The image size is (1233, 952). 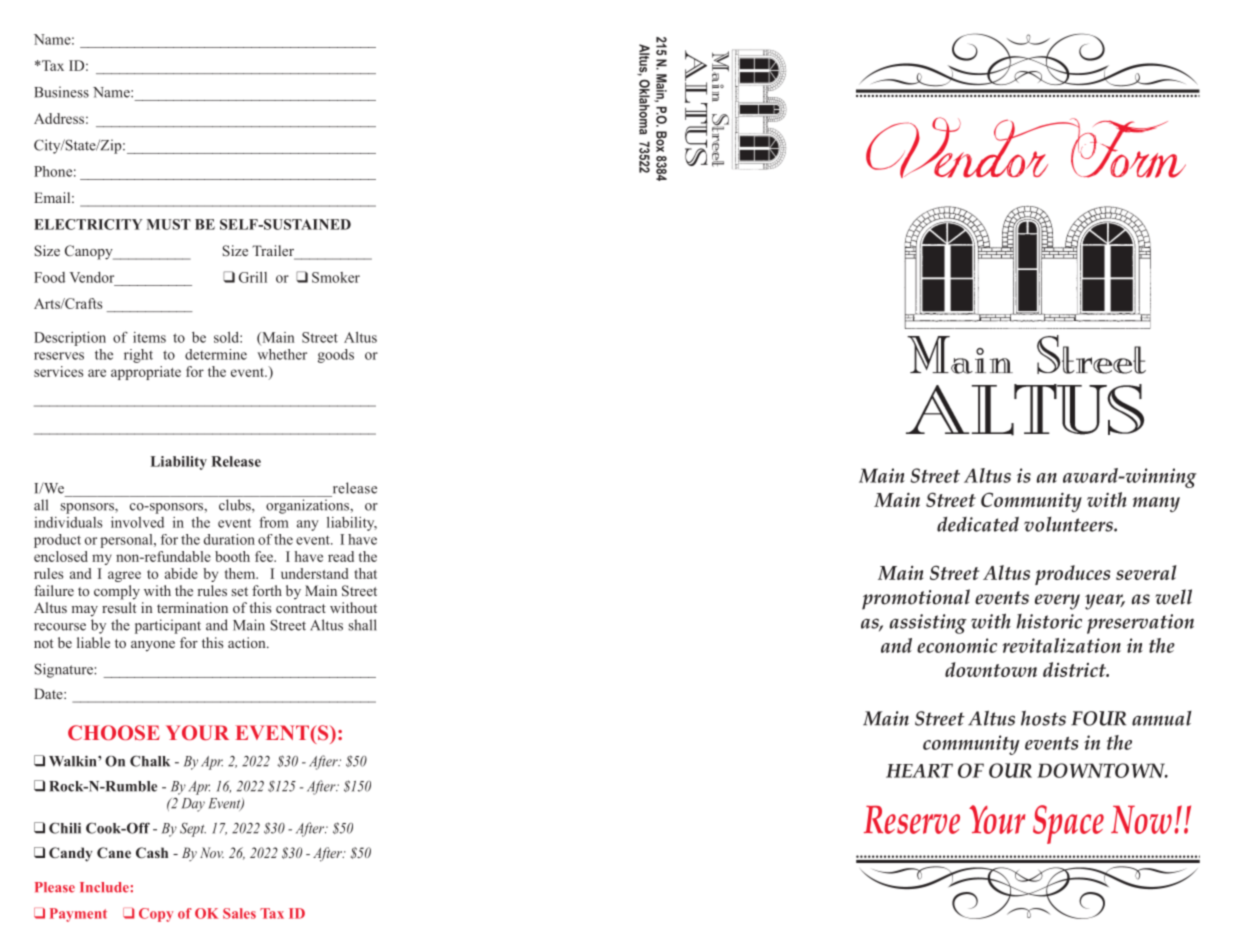 I want to click on Grill, so click(x=253, y=277).
